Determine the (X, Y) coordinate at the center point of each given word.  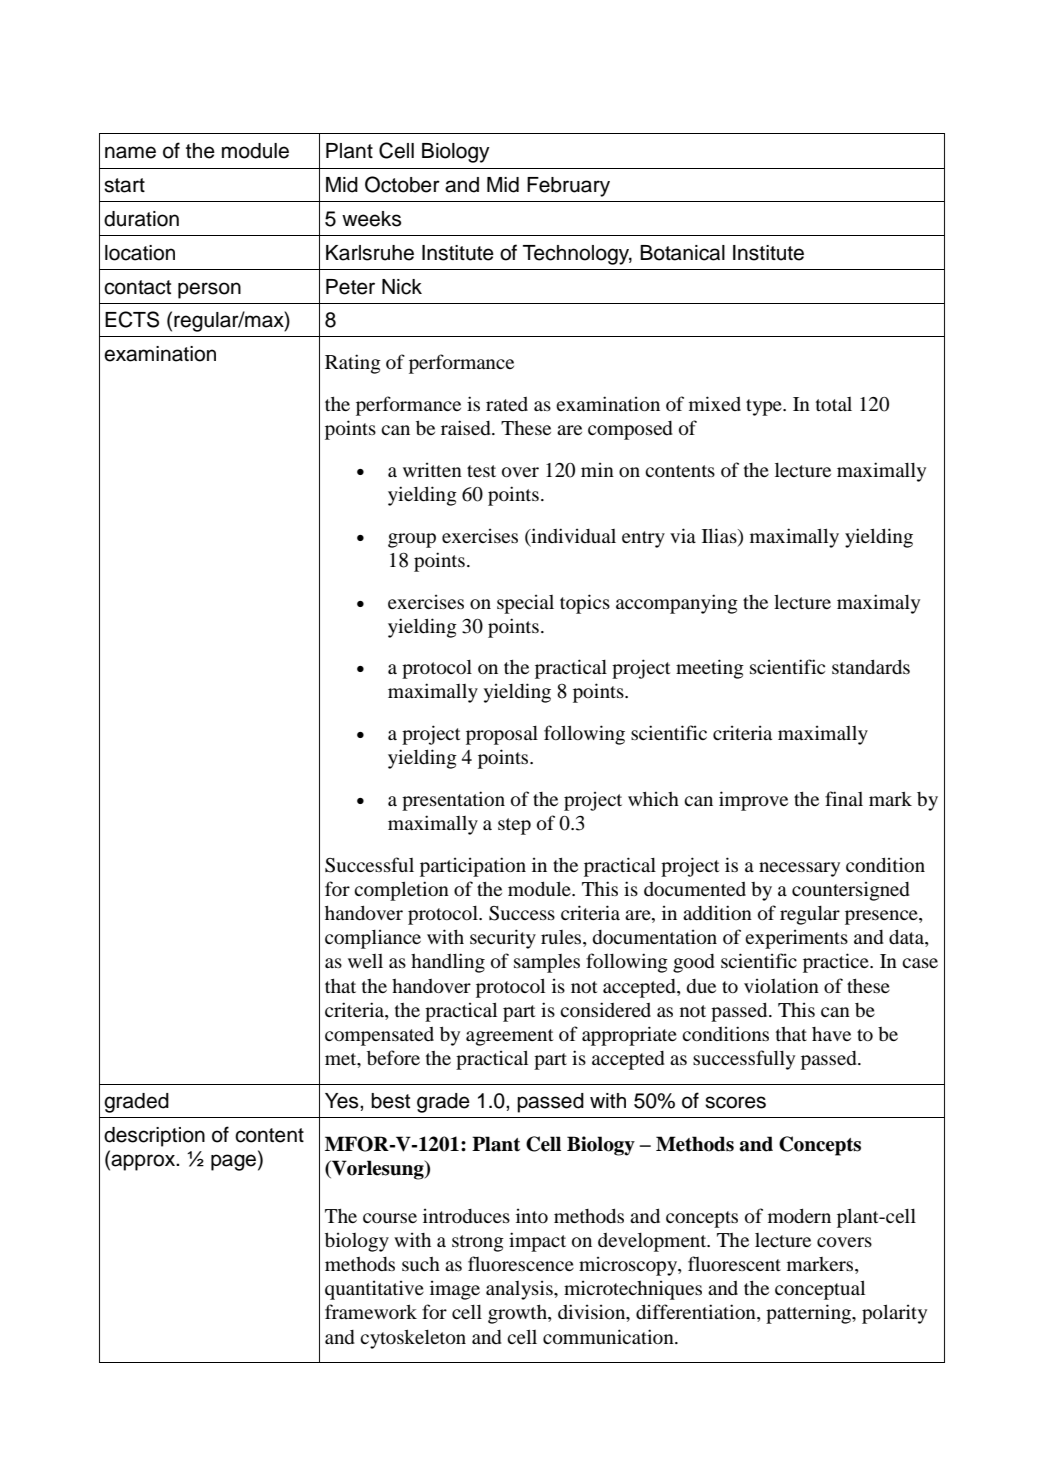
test (481, 471)
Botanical (682, 253)
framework (371, 1311)
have (831, 1034)
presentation (453, 801)
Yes (343, 1101)
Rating (353, 364)
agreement (510, 1037)
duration (141, 219)
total (834, 404)
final (844, 798)
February (568, 187)
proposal (502, 735)
